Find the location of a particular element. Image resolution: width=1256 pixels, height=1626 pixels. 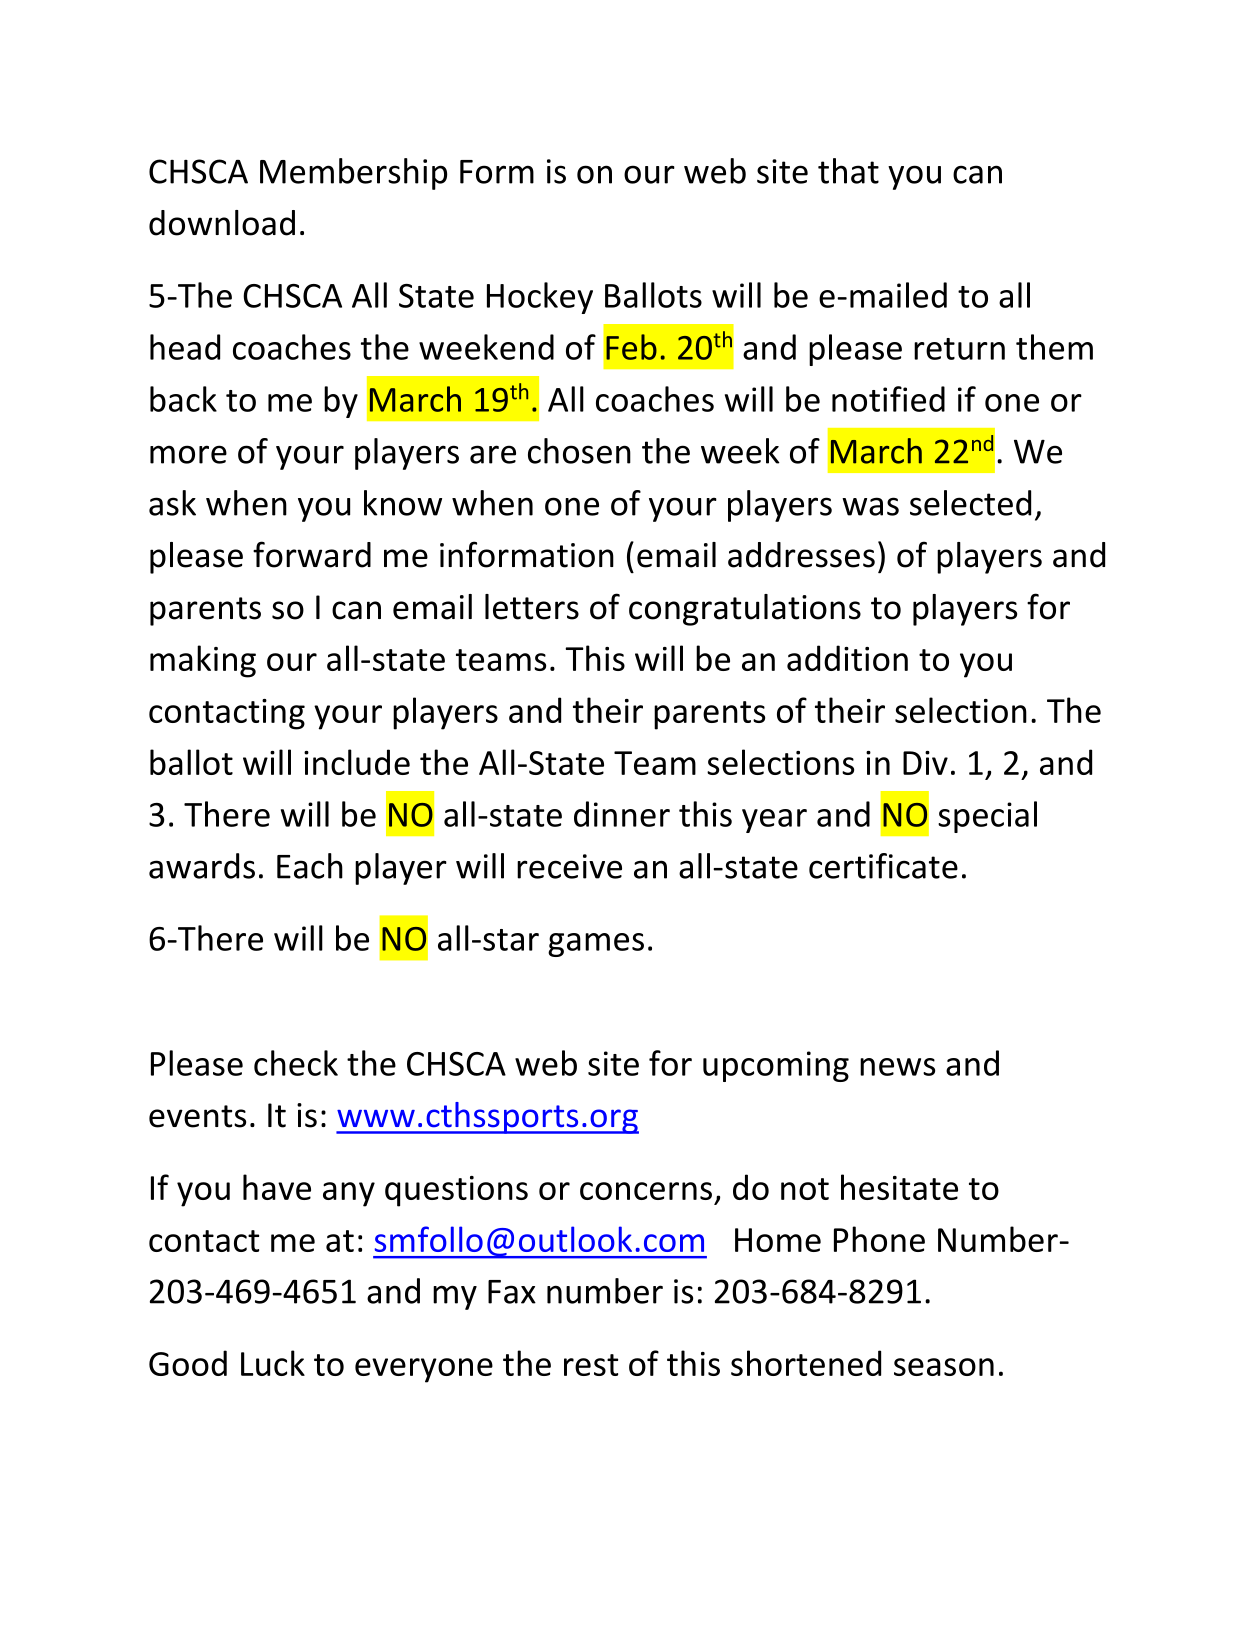

Feb is located at coordinates (631, 347).
